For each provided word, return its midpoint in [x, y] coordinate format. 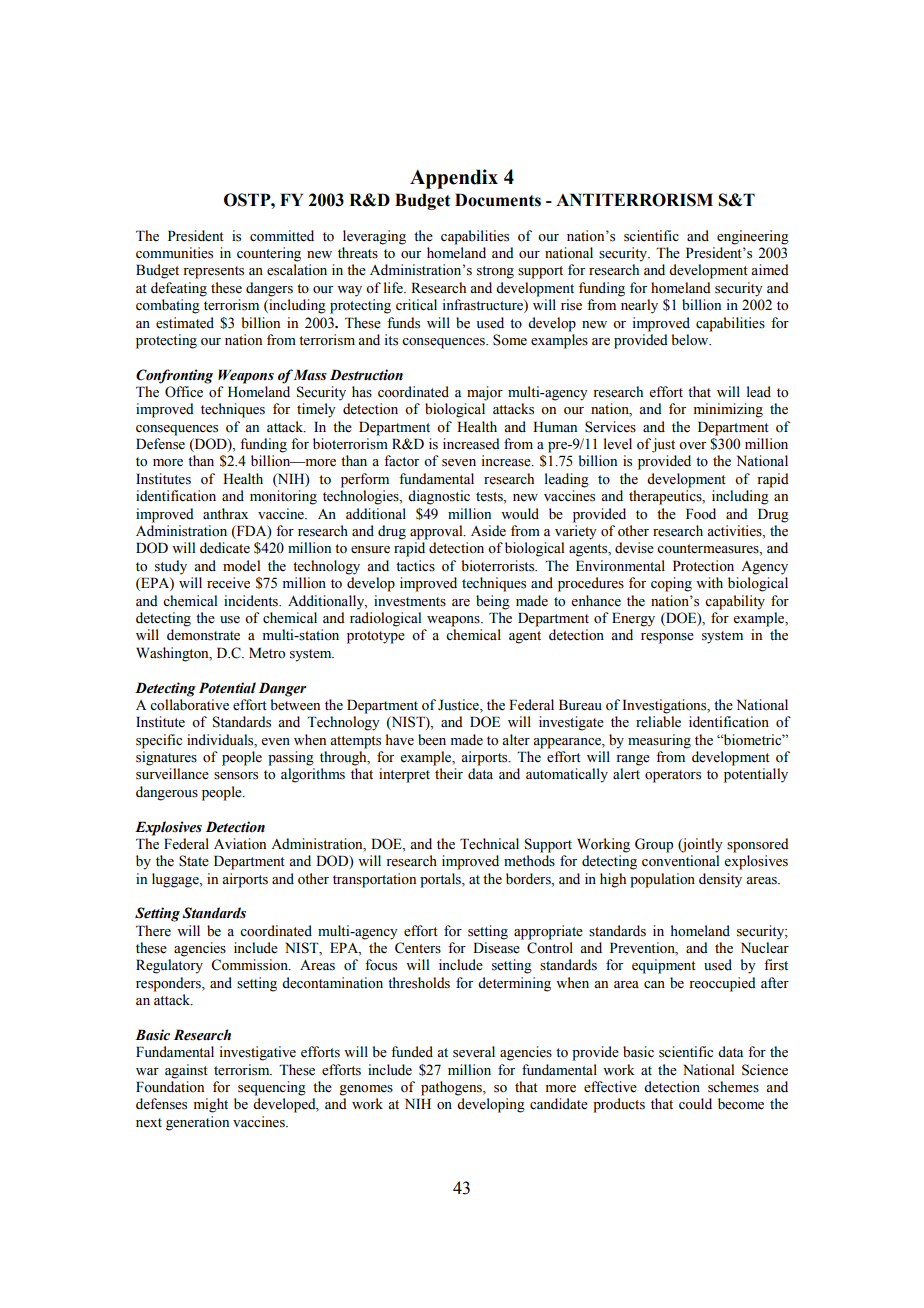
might [211, 1105]
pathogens [452, 1088]
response [667, 638]
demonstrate [203, 635]
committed [282, 236]
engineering [753, 237]
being [493, 602]
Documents [498, 200]
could [695, 1103]
